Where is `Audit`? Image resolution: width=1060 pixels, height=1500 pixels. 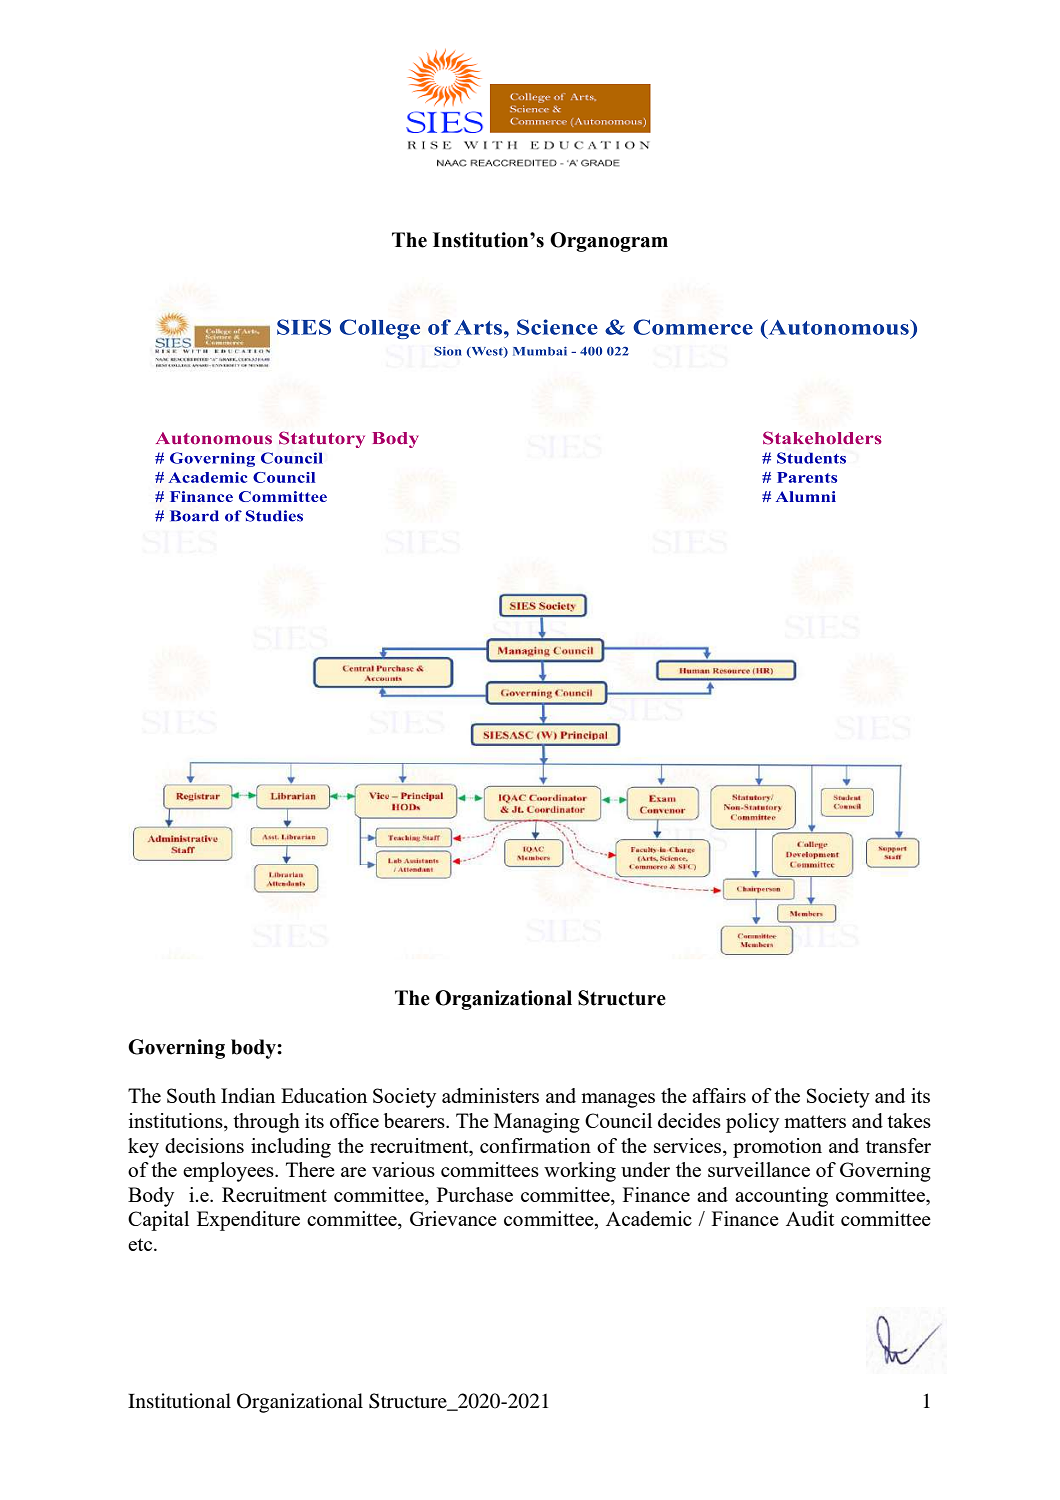
Audit is located at coordinates (810, 1218).
